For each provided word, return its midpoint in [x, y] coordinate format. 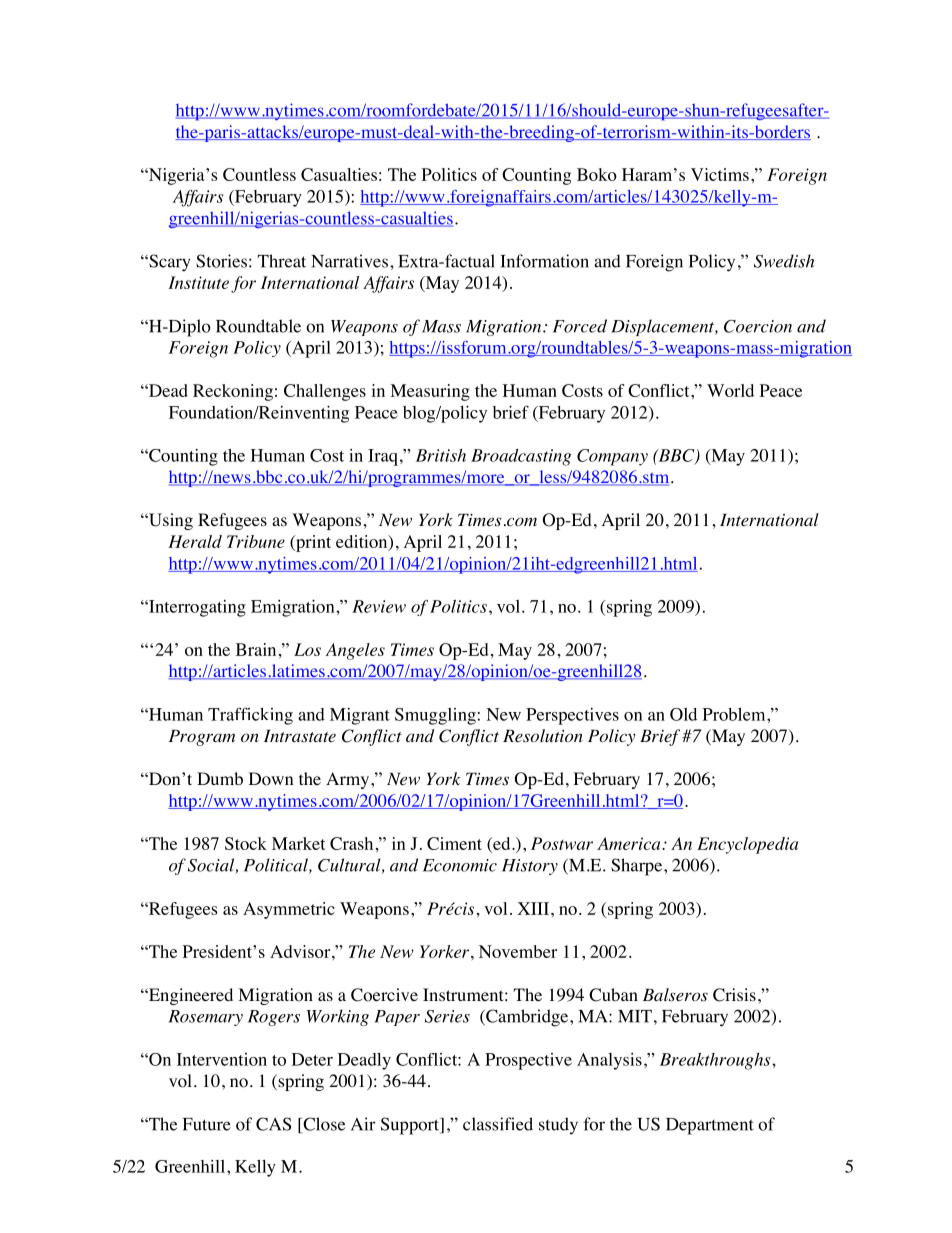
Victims [720, 174]
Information [544, 261]
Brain [256, 649]
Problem [735, 714]
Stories [221, 261]
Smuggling [435, 716]
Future [207, 1124]
